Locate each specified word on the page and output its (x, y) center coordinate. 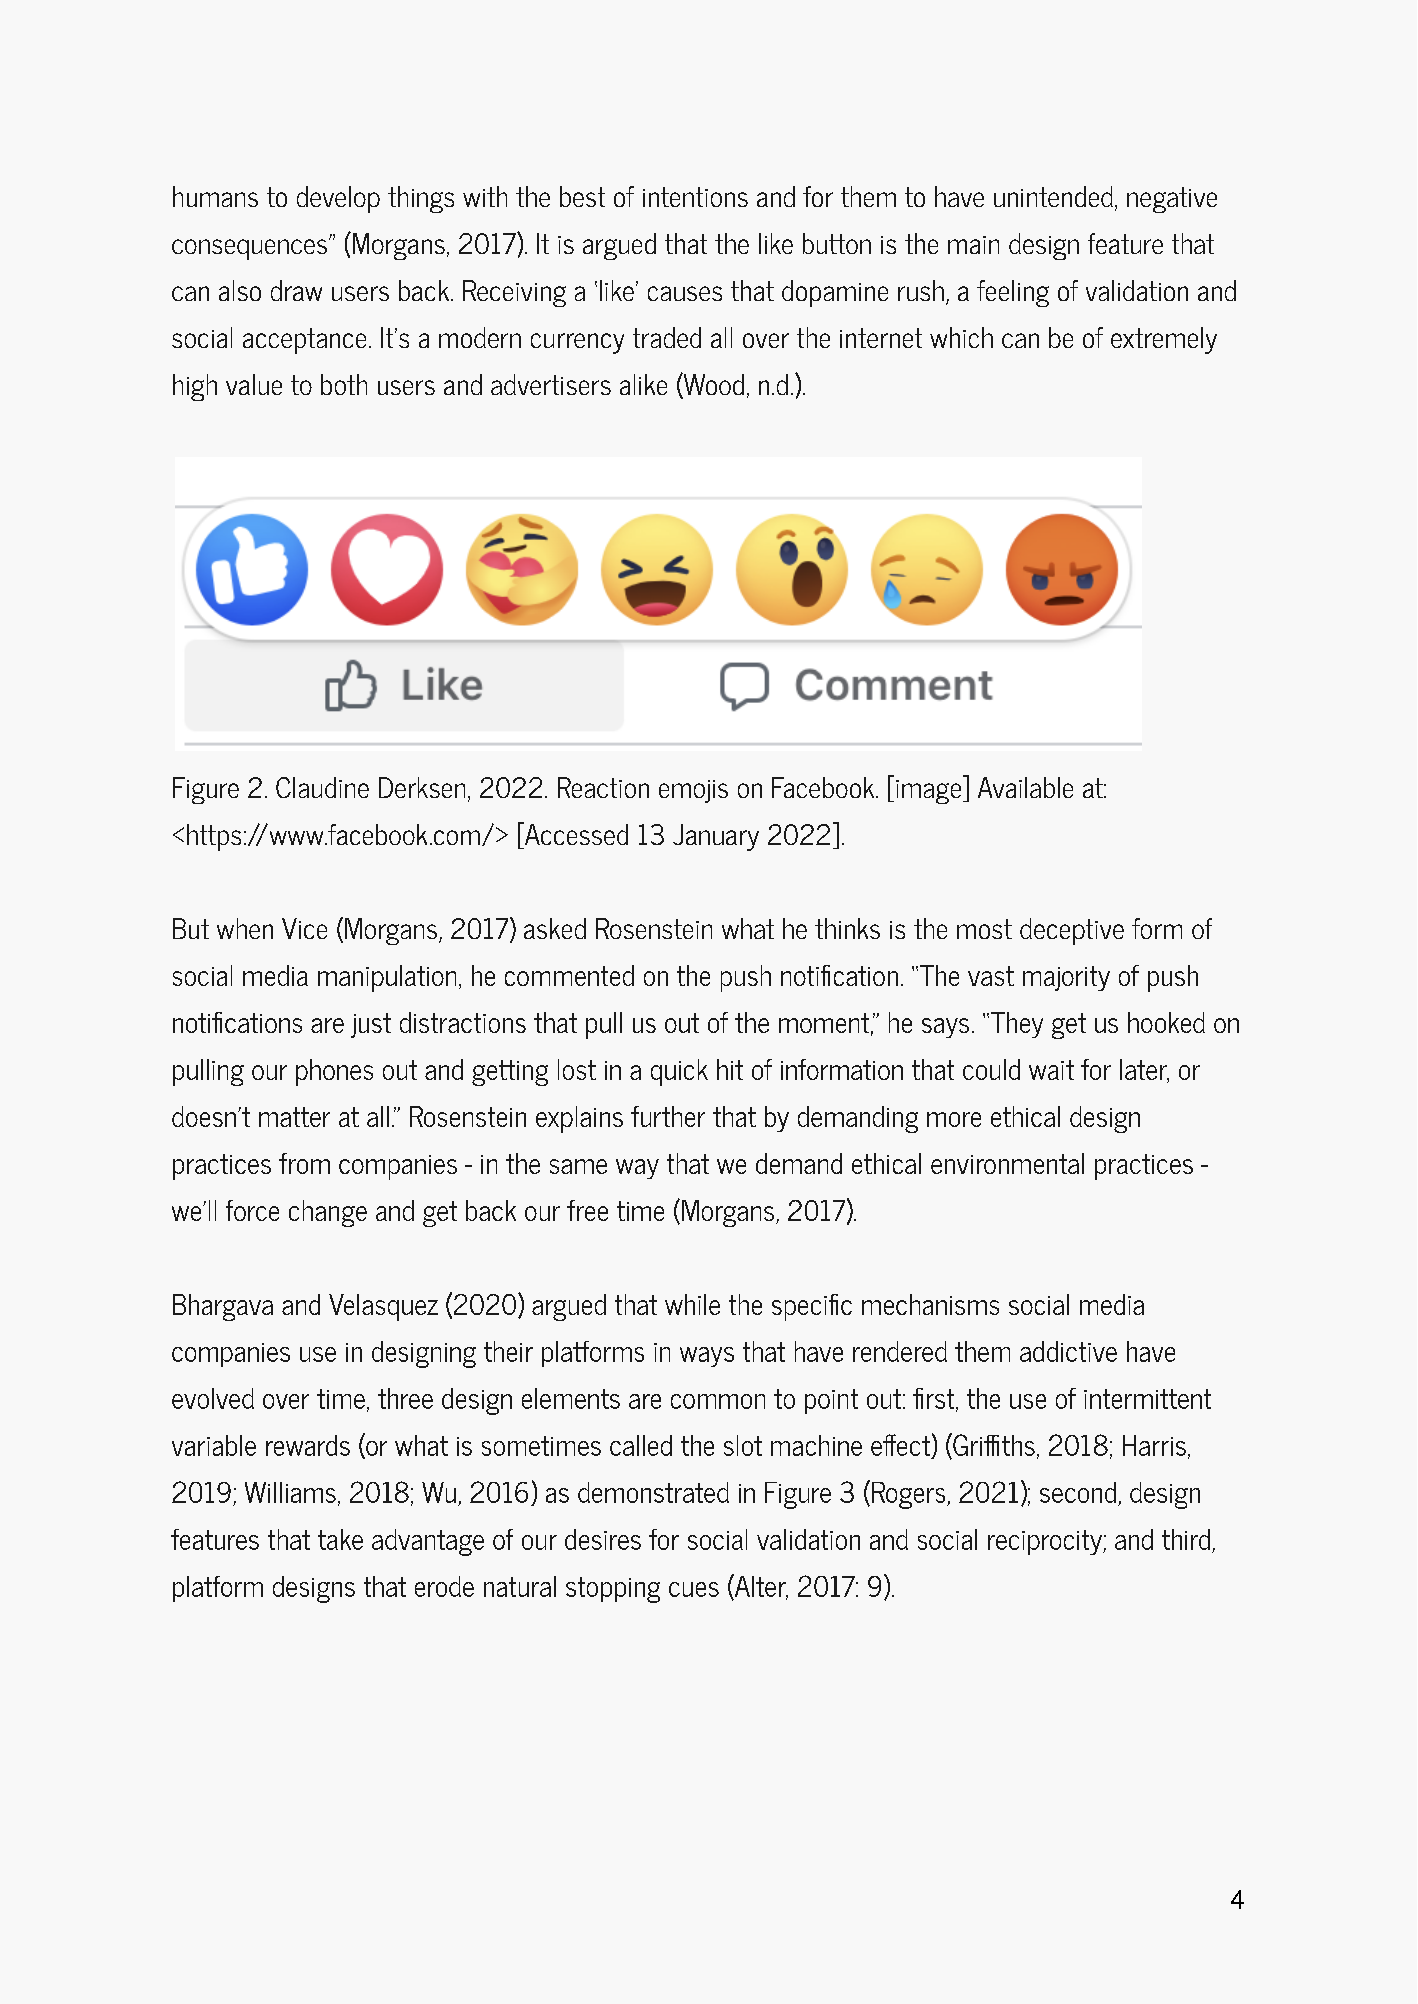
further (668, 1116)
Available (1025, 787)
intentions (695, 197)
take (340, 1539)
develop (338, 199)
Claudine (322, 787)
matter (294, 1117)
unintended (1053, 196)
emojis (693, 791)
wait (1051, 1070)
